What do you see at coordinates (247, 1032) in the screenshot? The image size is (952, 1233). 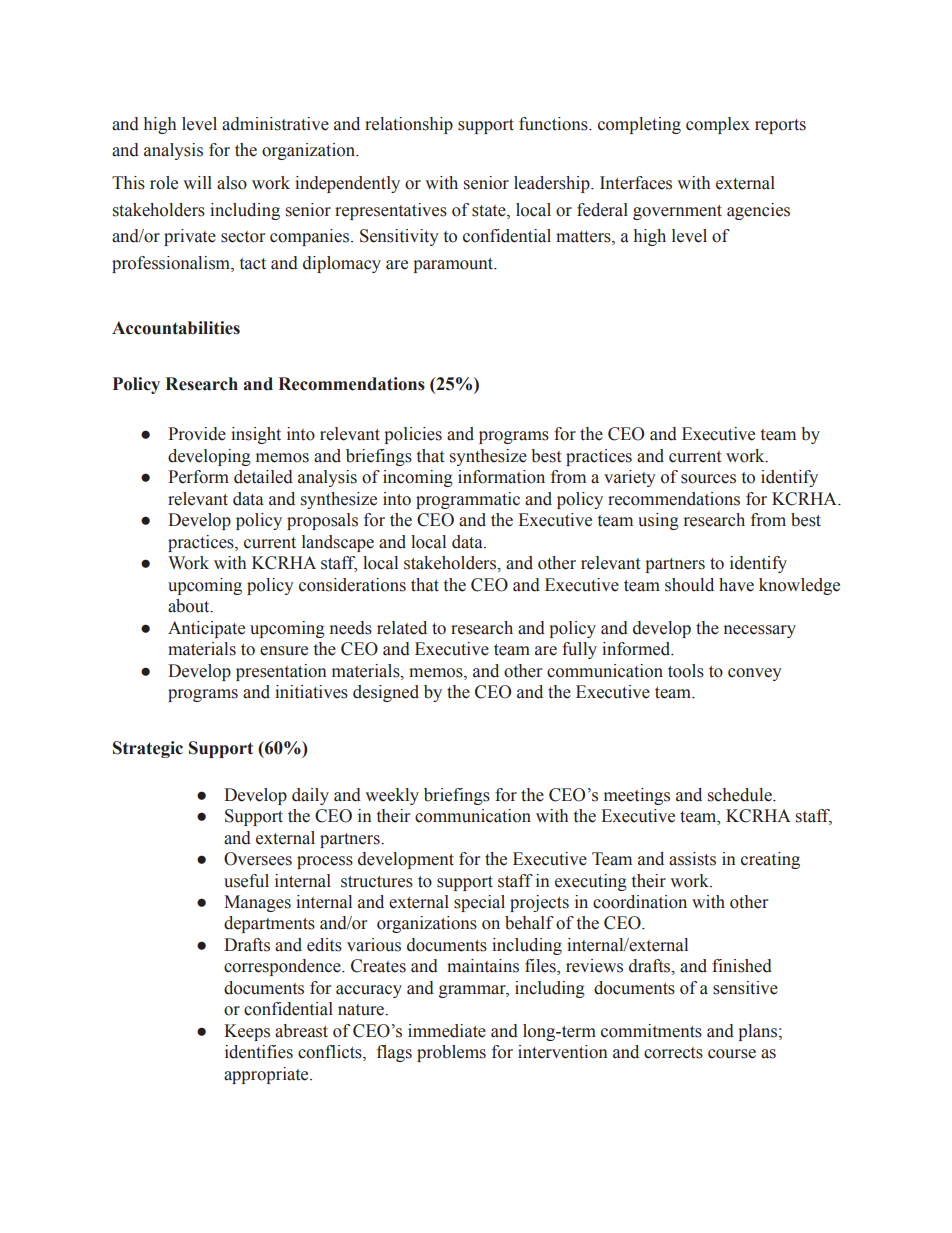 I see `Keeps` at bounding box center [247, 1032].
